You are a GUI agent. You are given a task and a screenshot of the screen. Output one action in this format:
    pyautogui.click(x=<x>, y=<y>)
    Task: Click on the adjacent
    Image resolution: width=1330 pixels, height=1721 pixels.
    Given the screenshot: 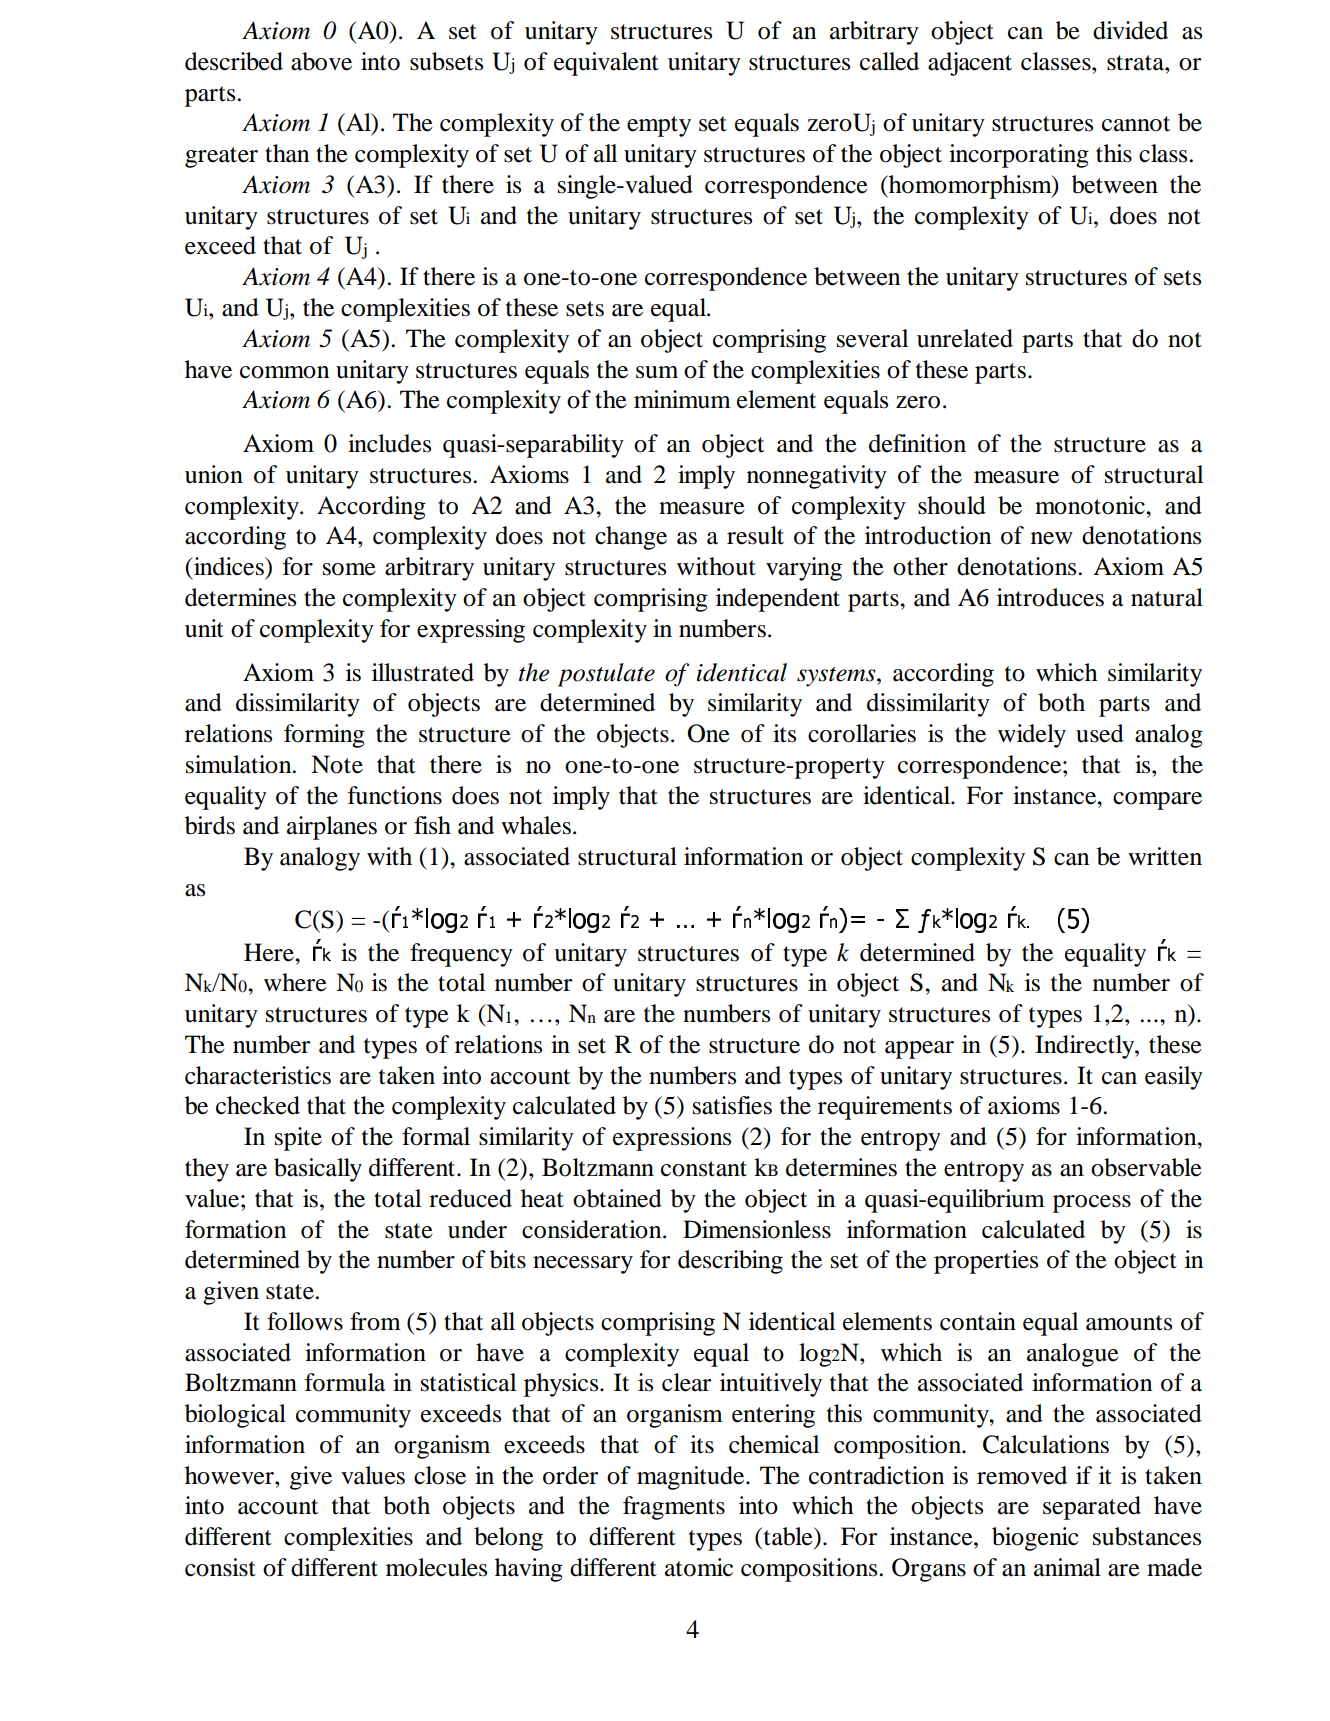 What is the action you would take?
    pyautogui.click(x=970, y=64)
